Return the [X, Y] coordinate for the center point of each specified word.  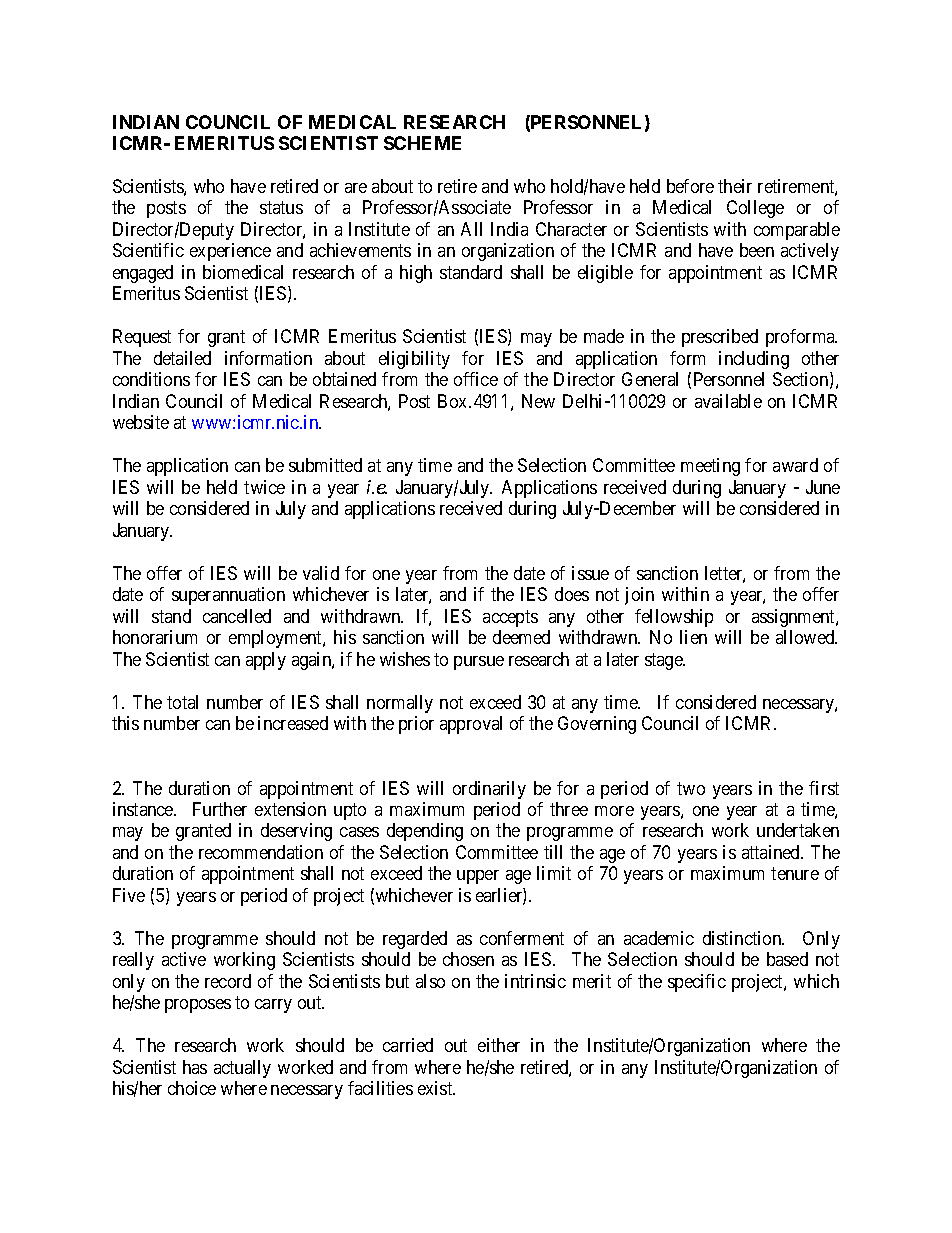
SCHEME [422, 143]
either [499, 1045]
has [195, 1067]
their [735, 186]
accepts [510, 618]
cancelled [237, 616]
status [281, 208]
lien [693, 637]
